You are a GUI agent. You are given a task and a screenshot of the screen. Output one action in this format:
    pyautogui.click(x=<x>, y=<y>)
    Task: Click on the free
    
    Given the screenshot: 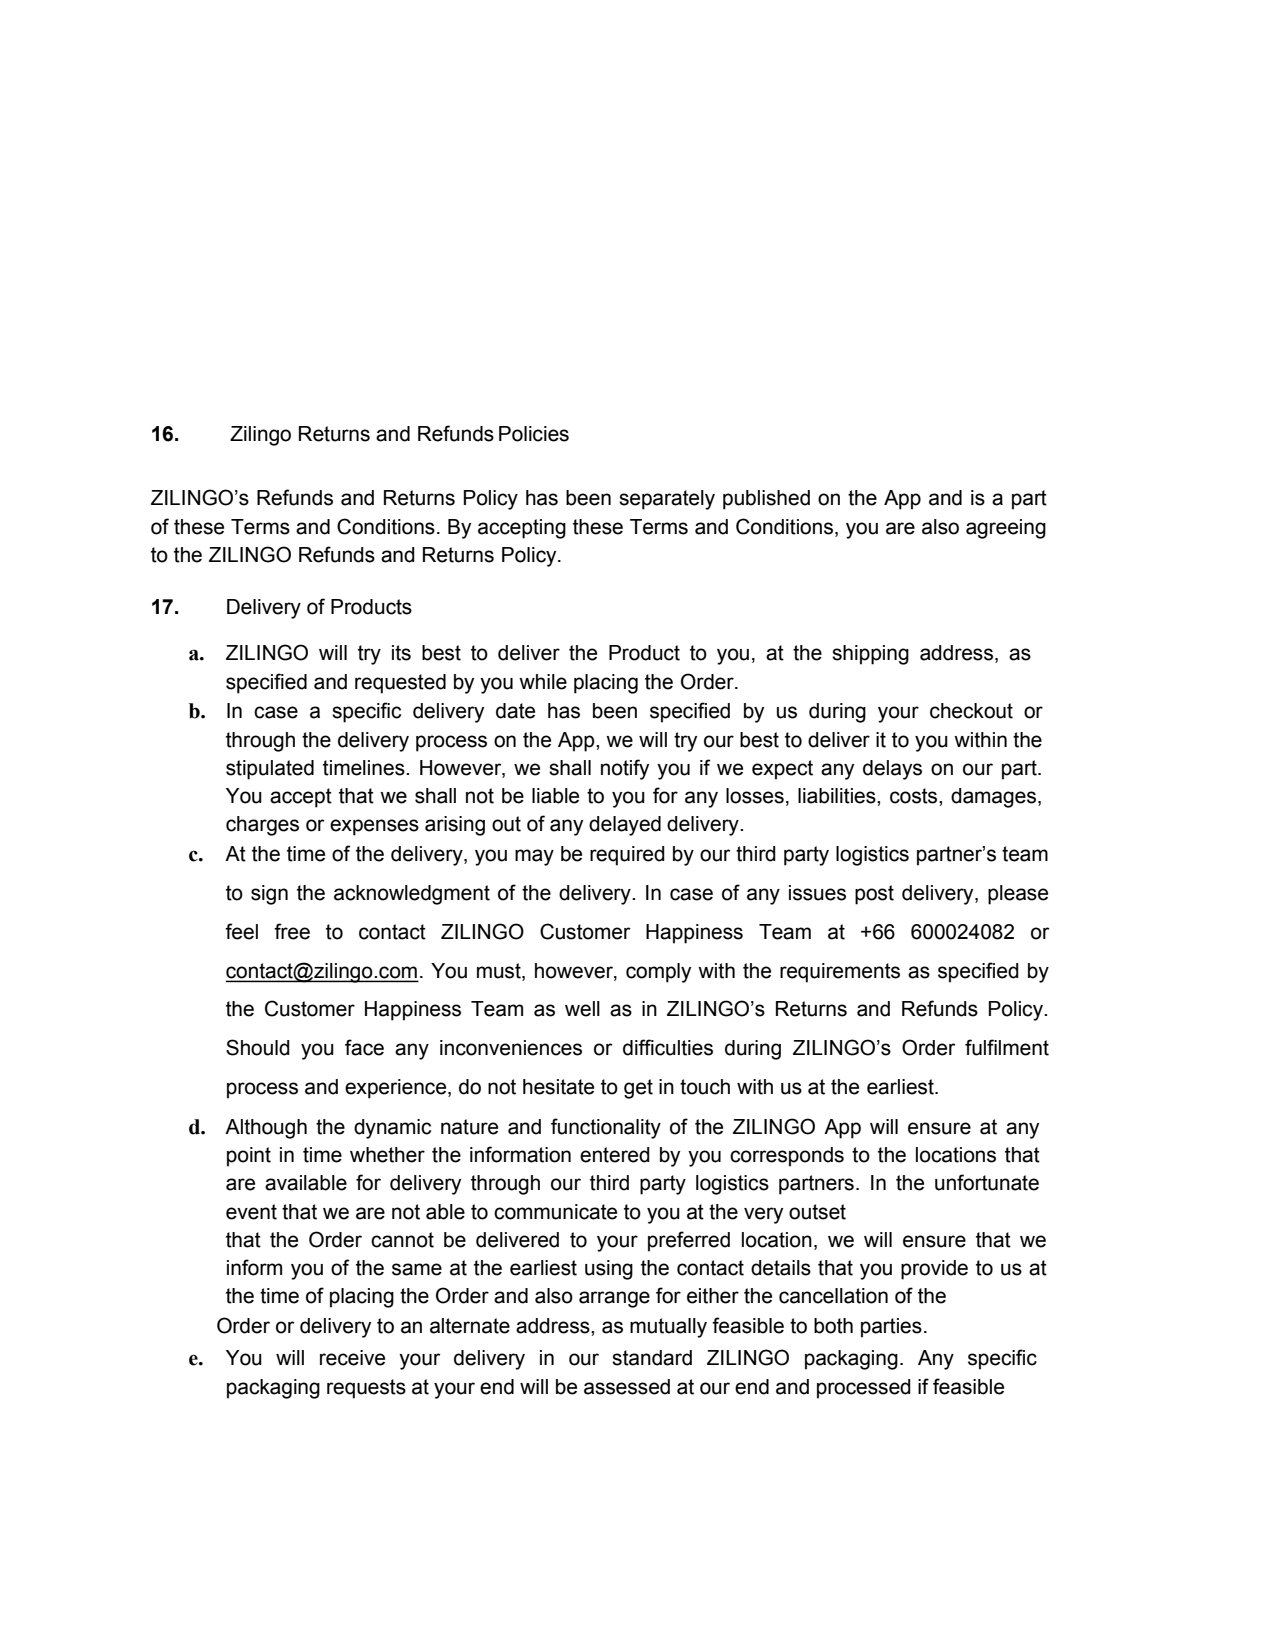 What is the action you would take?
    pyautogui.click(x=292, y=931)
